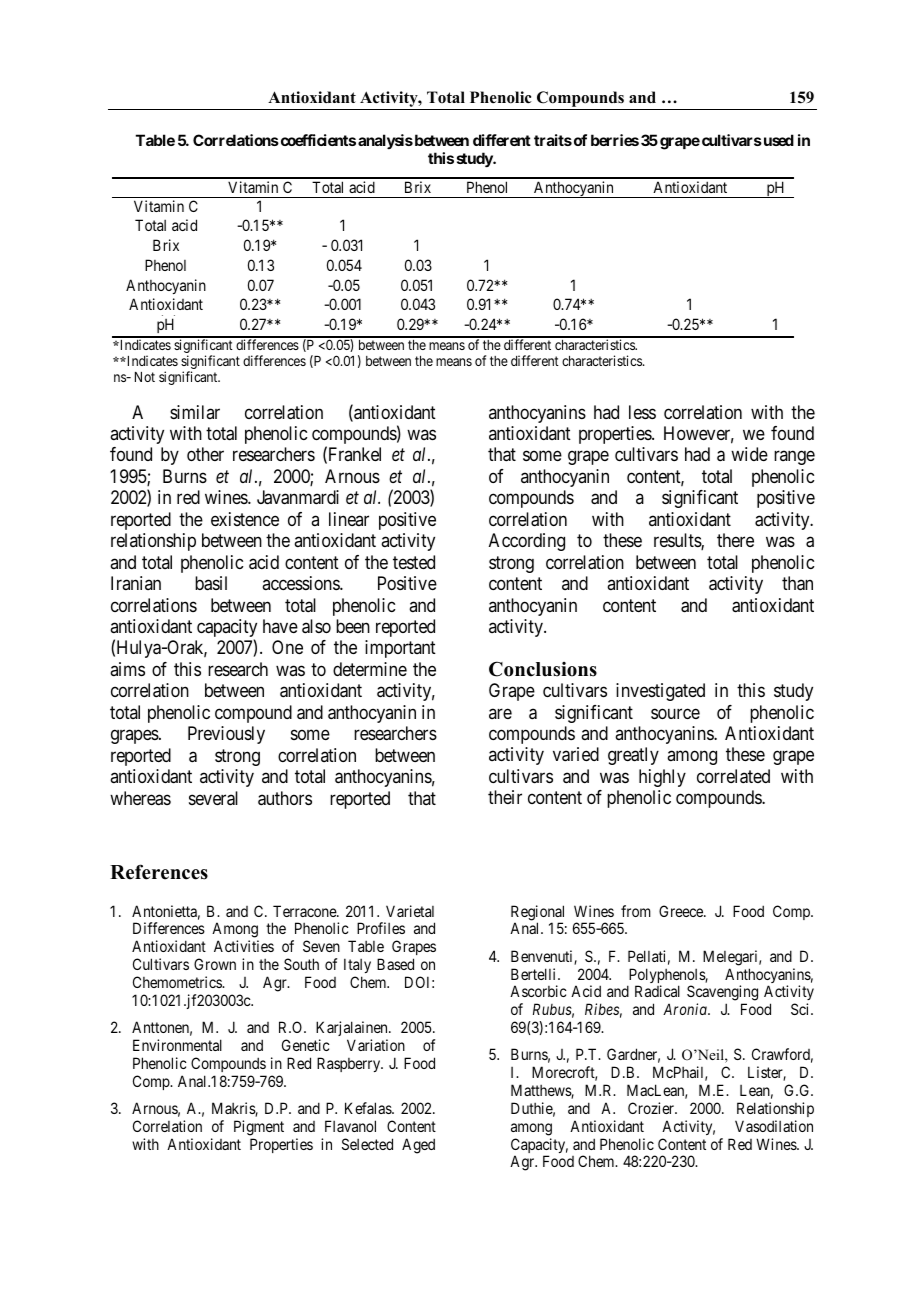 Image resolution: width=924 pixels, height=1308 pixels. Describe the element at coordinates (749, 454) in the document. I see `wide` at that location.
